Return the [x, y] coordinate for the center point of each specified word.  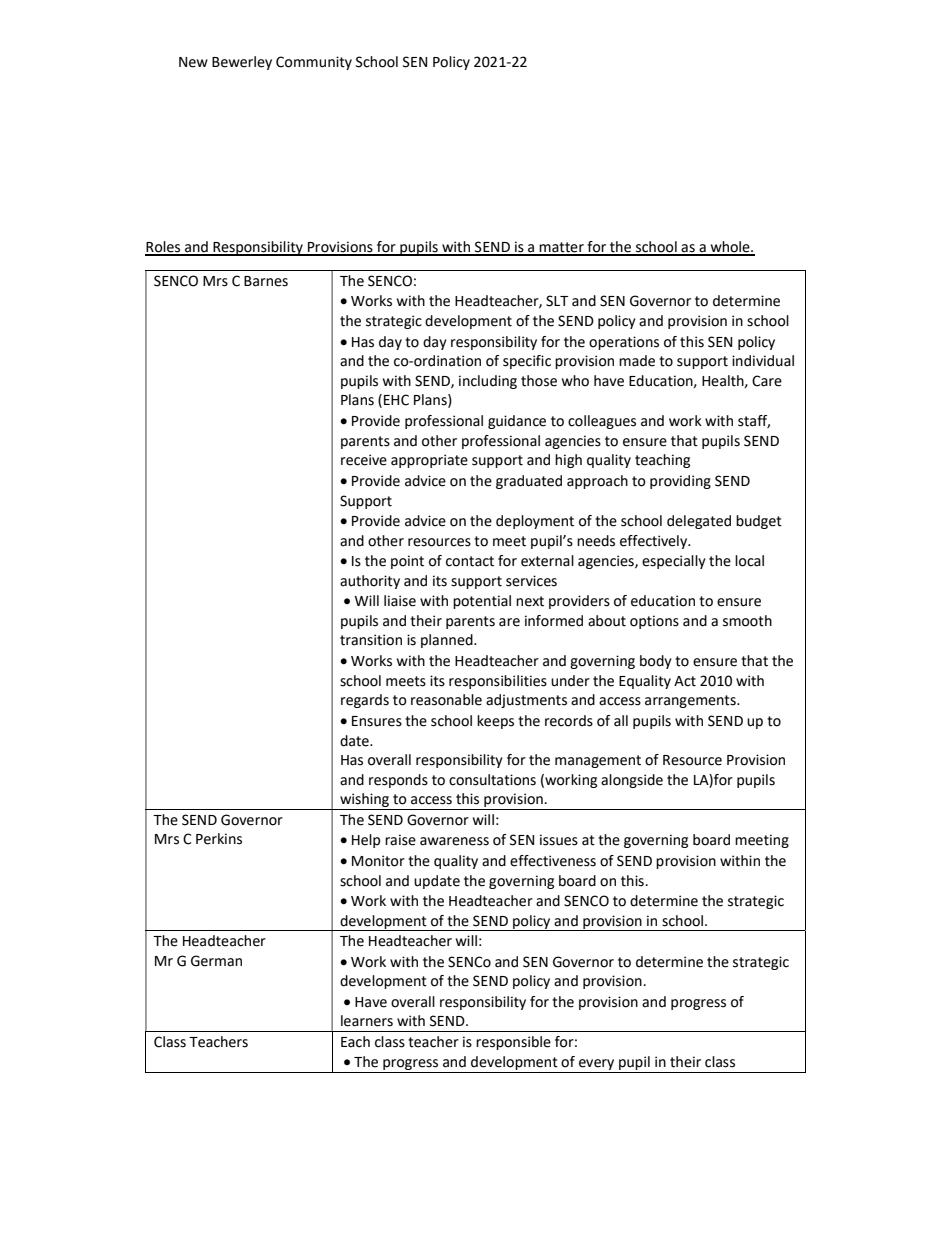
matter [562, 248]
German [216, 961]
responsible [513, 1043]
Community [314, 63]
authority [370, 582]
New [193, 62]
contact [470, 561]
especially [674, 562]
